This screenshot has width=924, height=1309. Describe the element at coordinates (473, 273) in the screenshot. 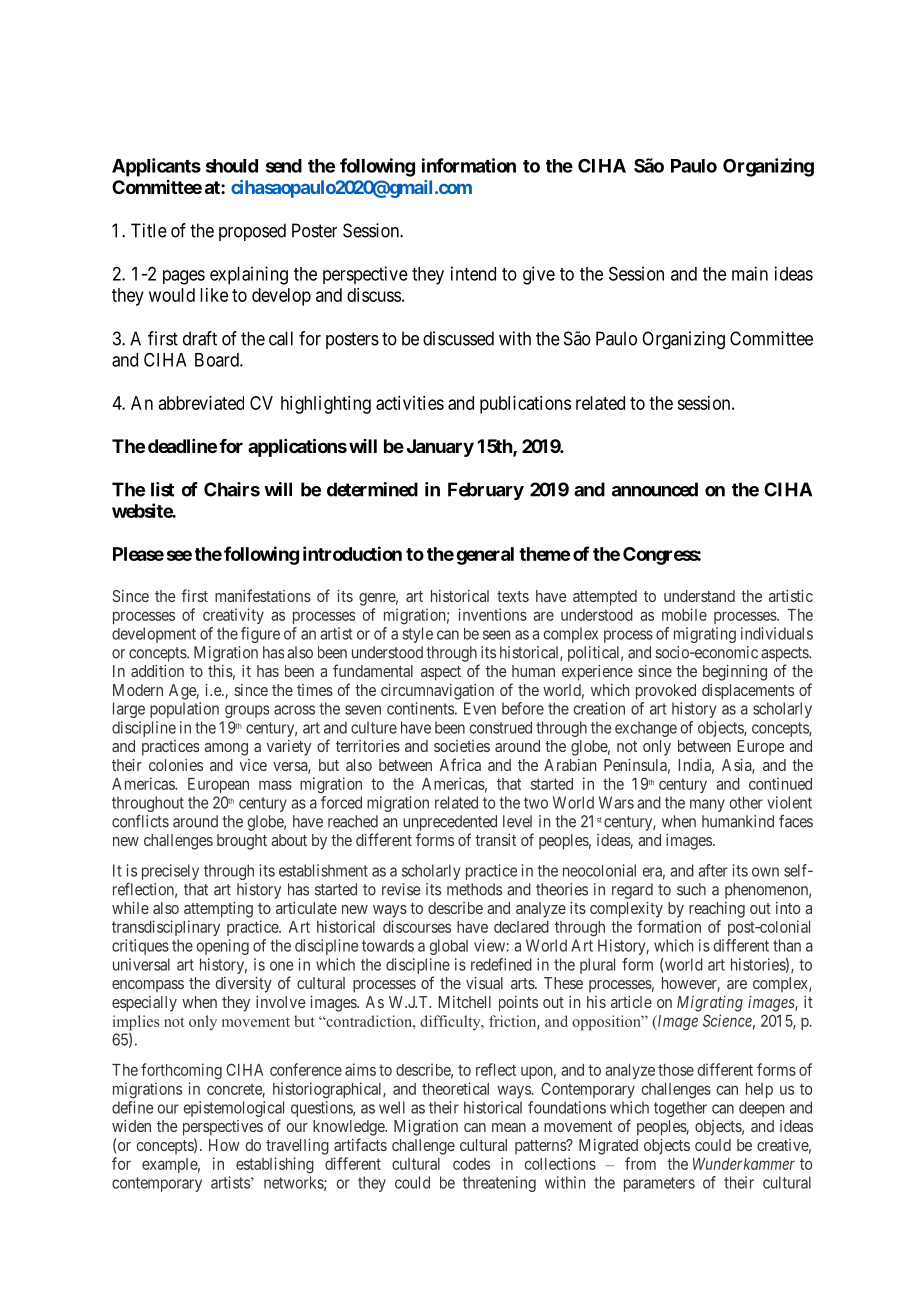

I see `intend` at that location.
